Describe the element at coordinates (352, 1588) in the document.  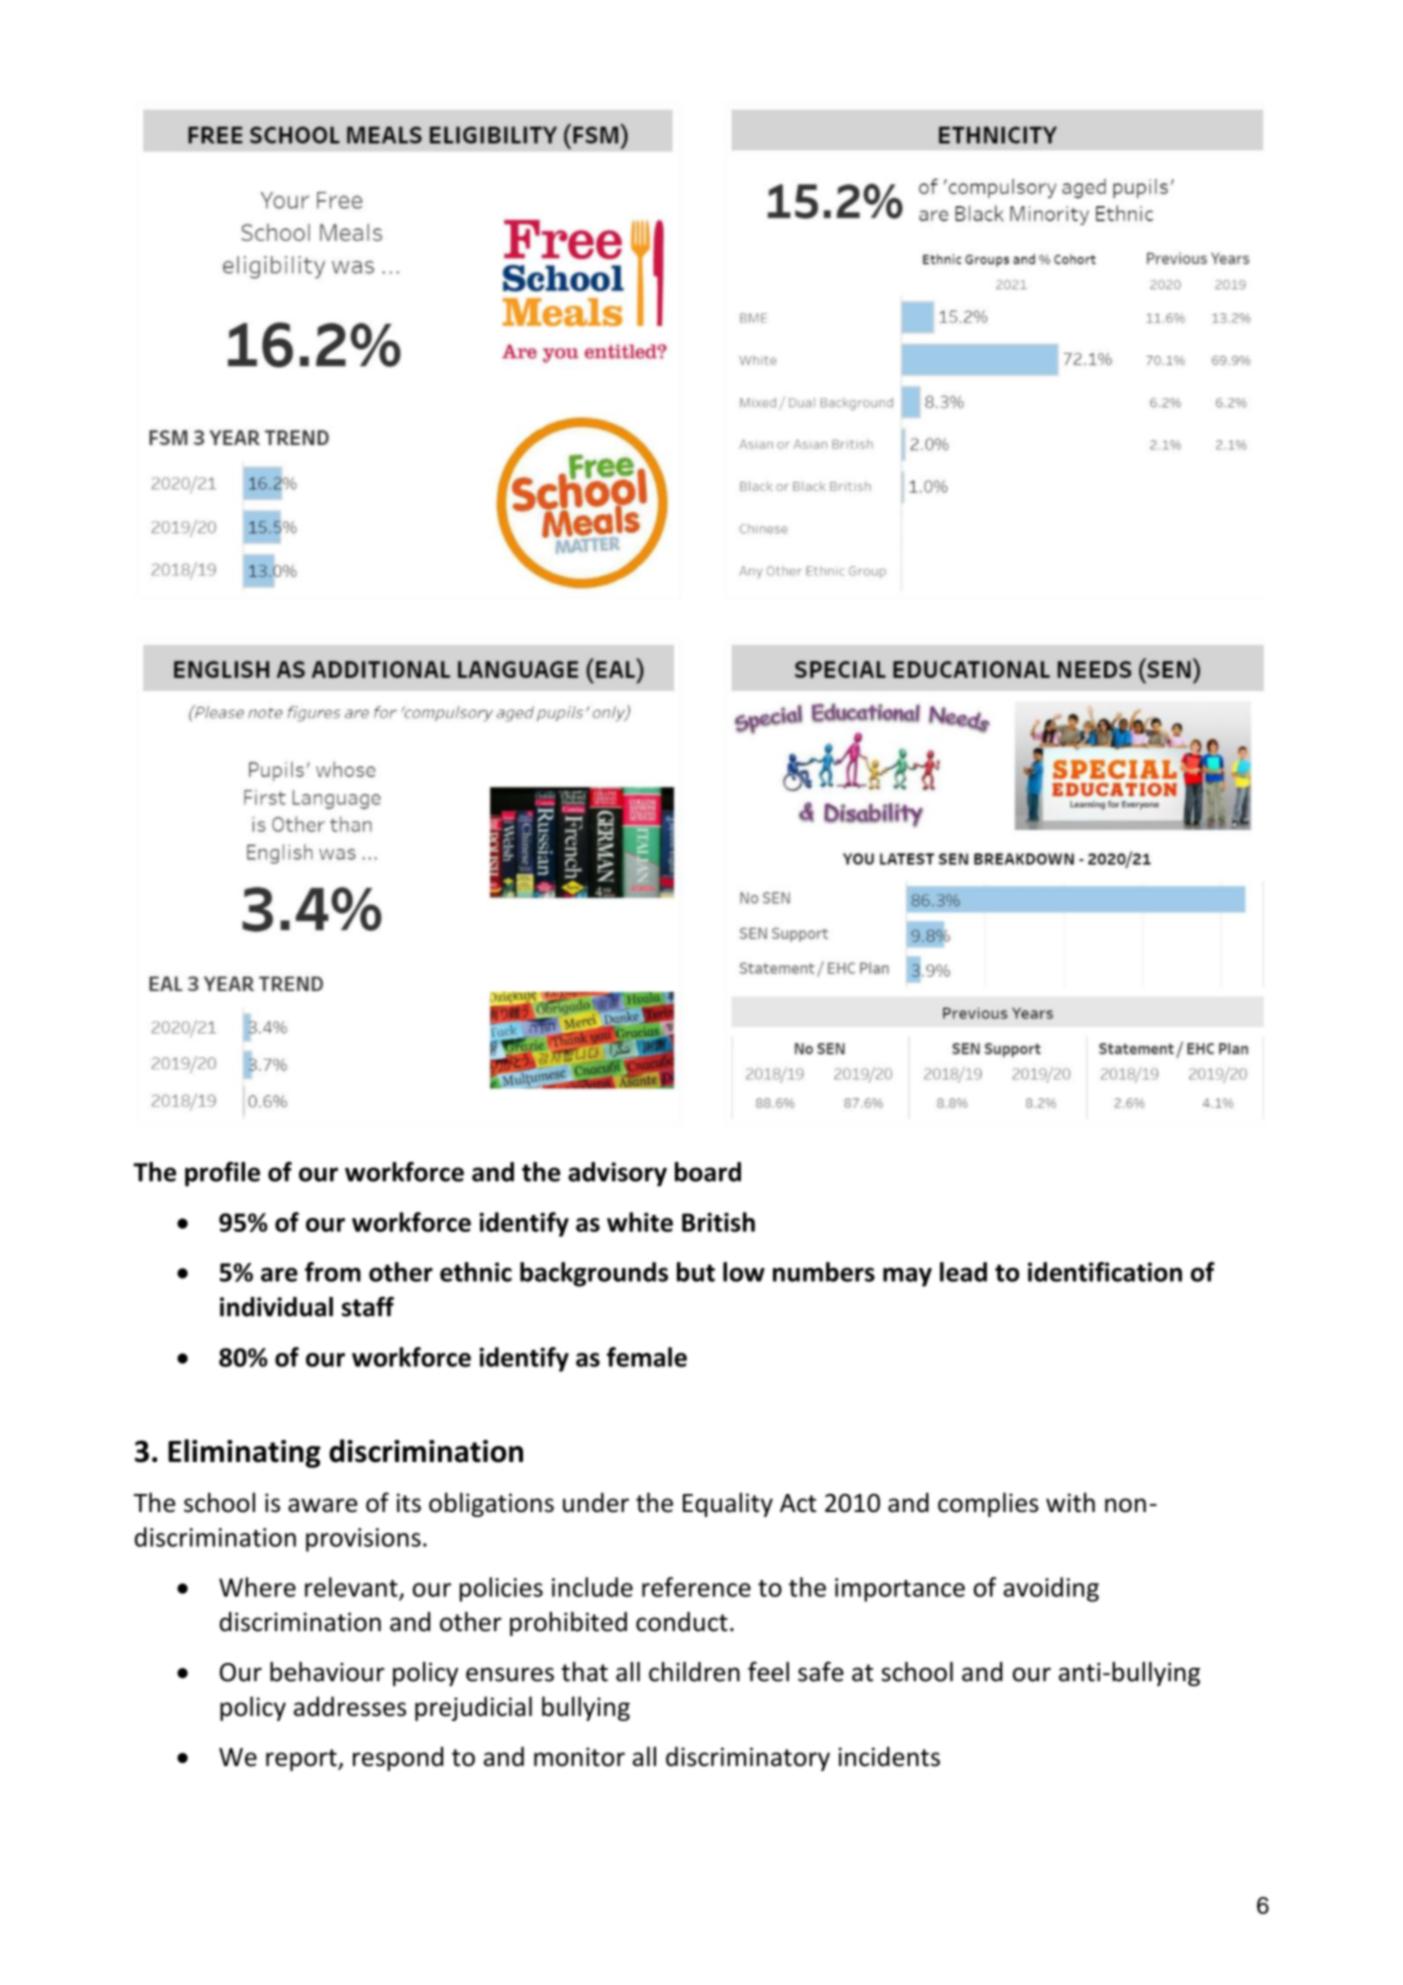
I see `relevant` at that location.
